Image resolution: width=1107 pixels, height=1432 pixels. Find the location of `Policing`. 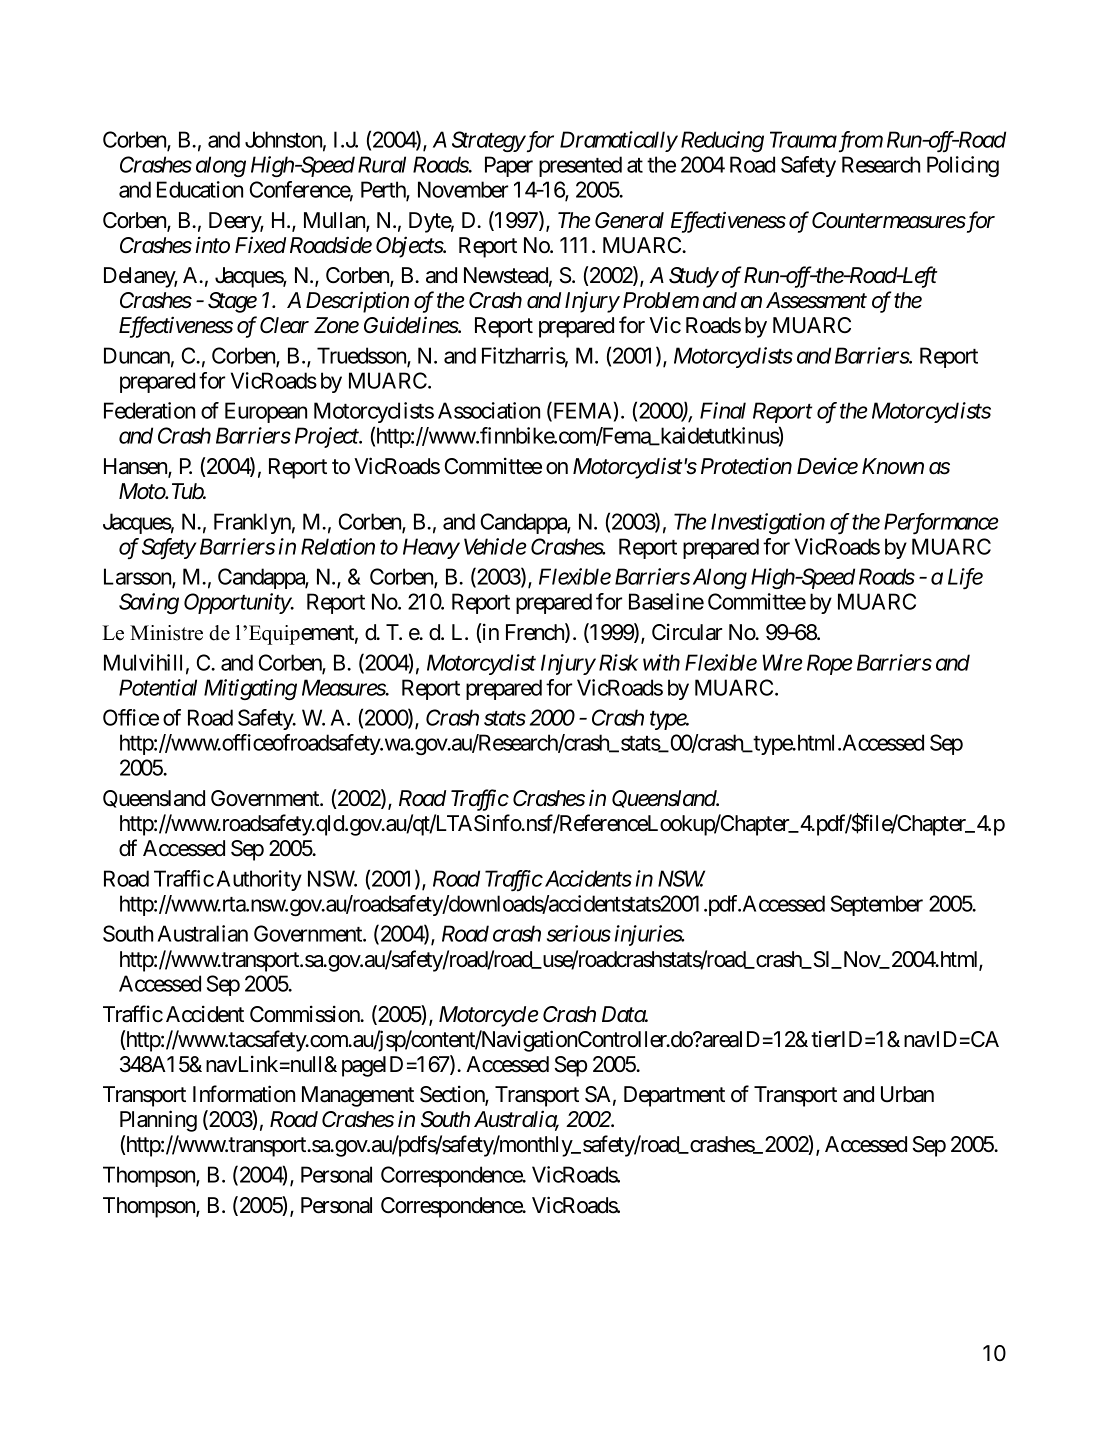

Policing is located at coordinates (963, 166).
